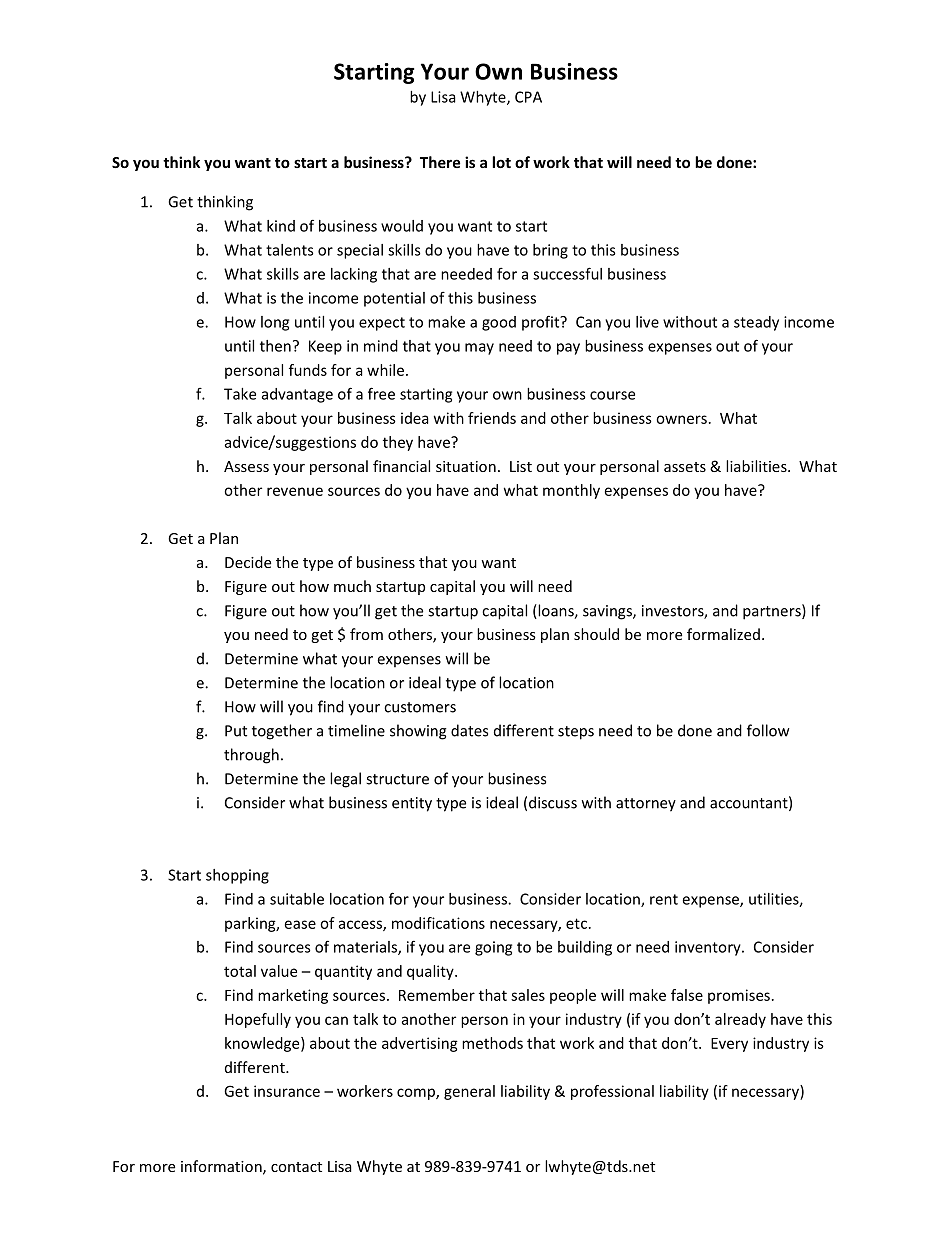 The width and height of the screenshot is (952, 1233). Describe the element at coordinates (596, 634) in the screenshot. I see `should` at that location.
